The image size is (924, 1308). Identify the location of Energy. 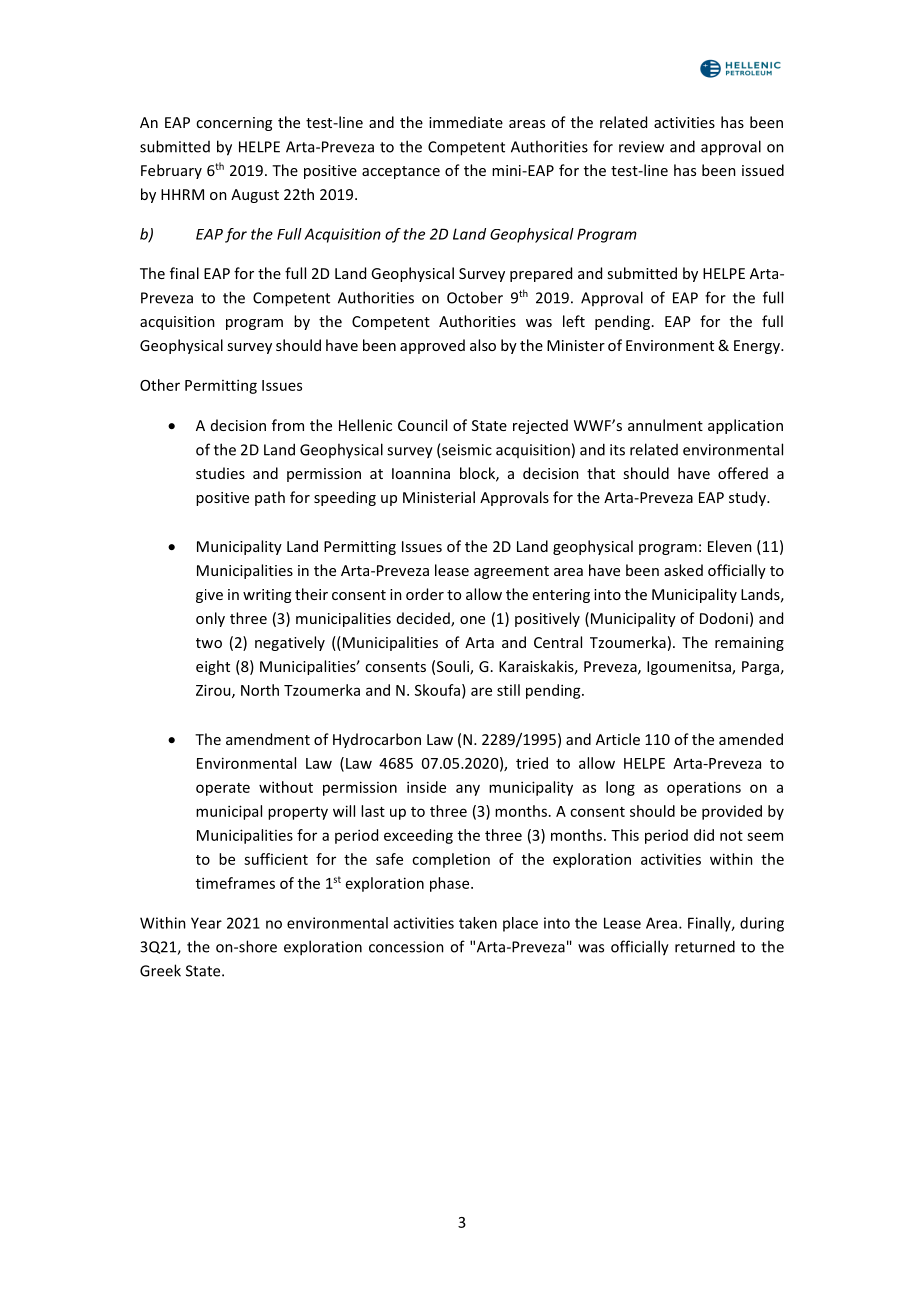
(758, 347).
